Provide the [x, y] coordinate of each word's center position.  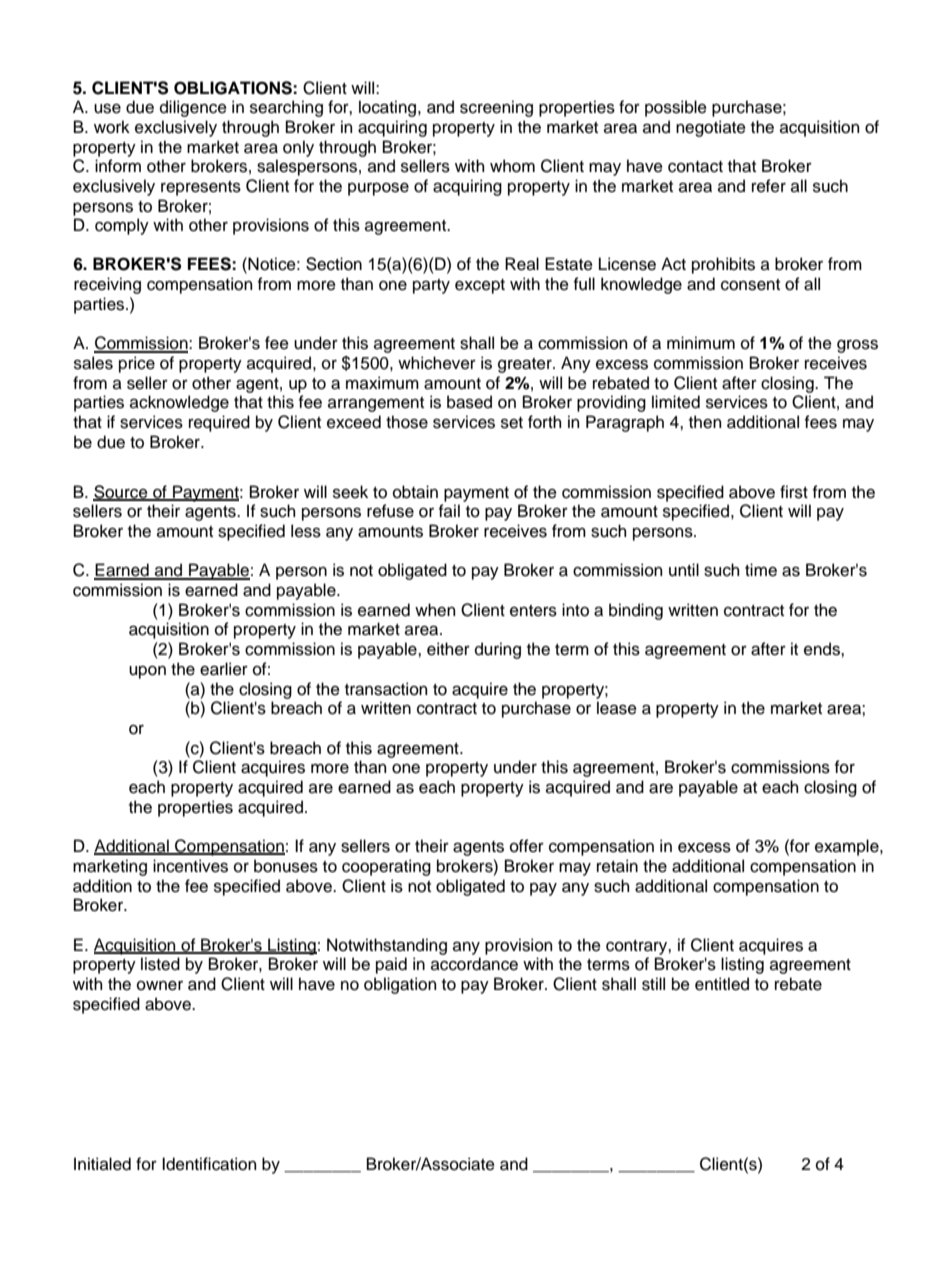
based [469, 402]
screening [496, 108]
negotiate [711, 128]
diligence [193, 108]
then [705, 422]
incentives [190, 866]
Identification [209, 1164]
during [498, 650]
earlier [224, 669]
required [219, 423]
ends [823, 649]
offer [527, 846]
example [848, 847]
